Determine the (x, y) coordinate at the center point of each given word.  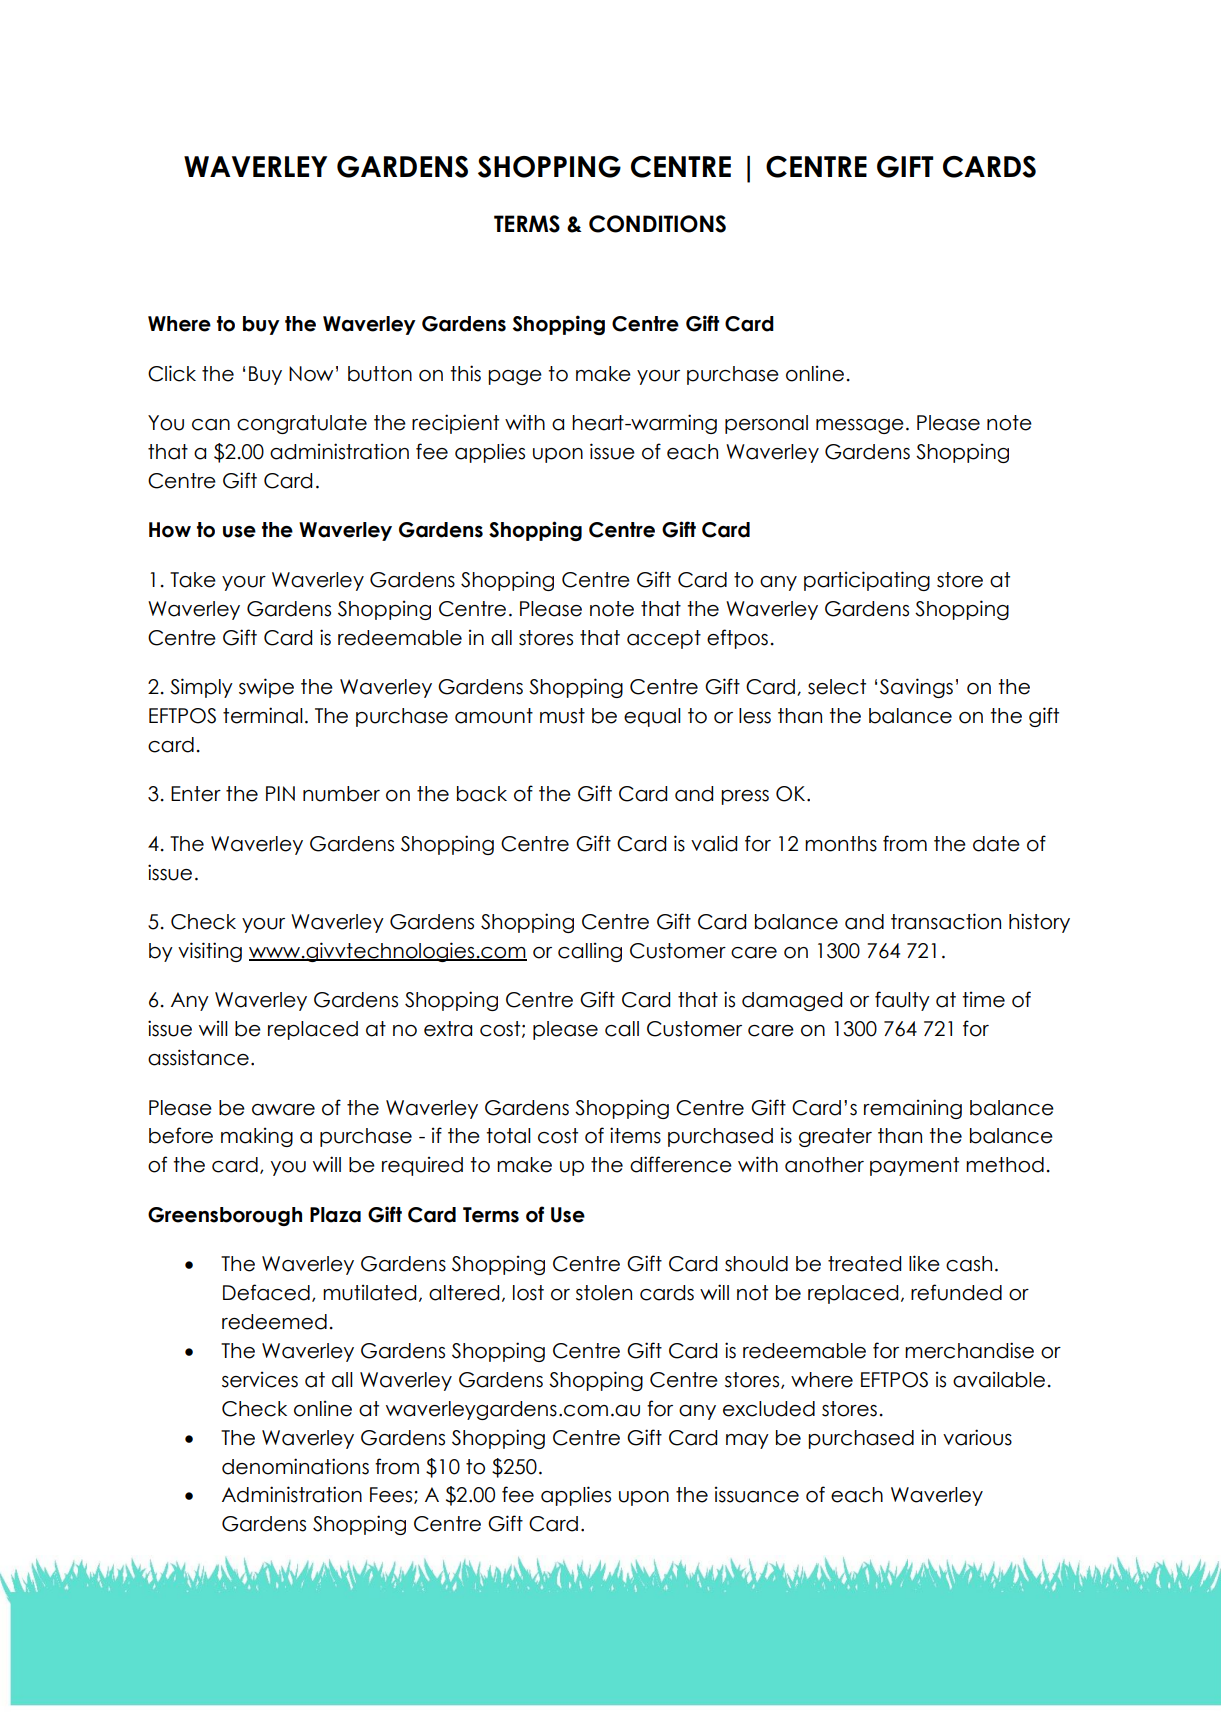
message (860, 426)
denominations (295, 1466)
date (996, 844)
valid (714, 843)
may (747, 1441)
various (977, 1437)
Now (311, 374)
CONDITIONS (657, 224)
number (341, 794)
